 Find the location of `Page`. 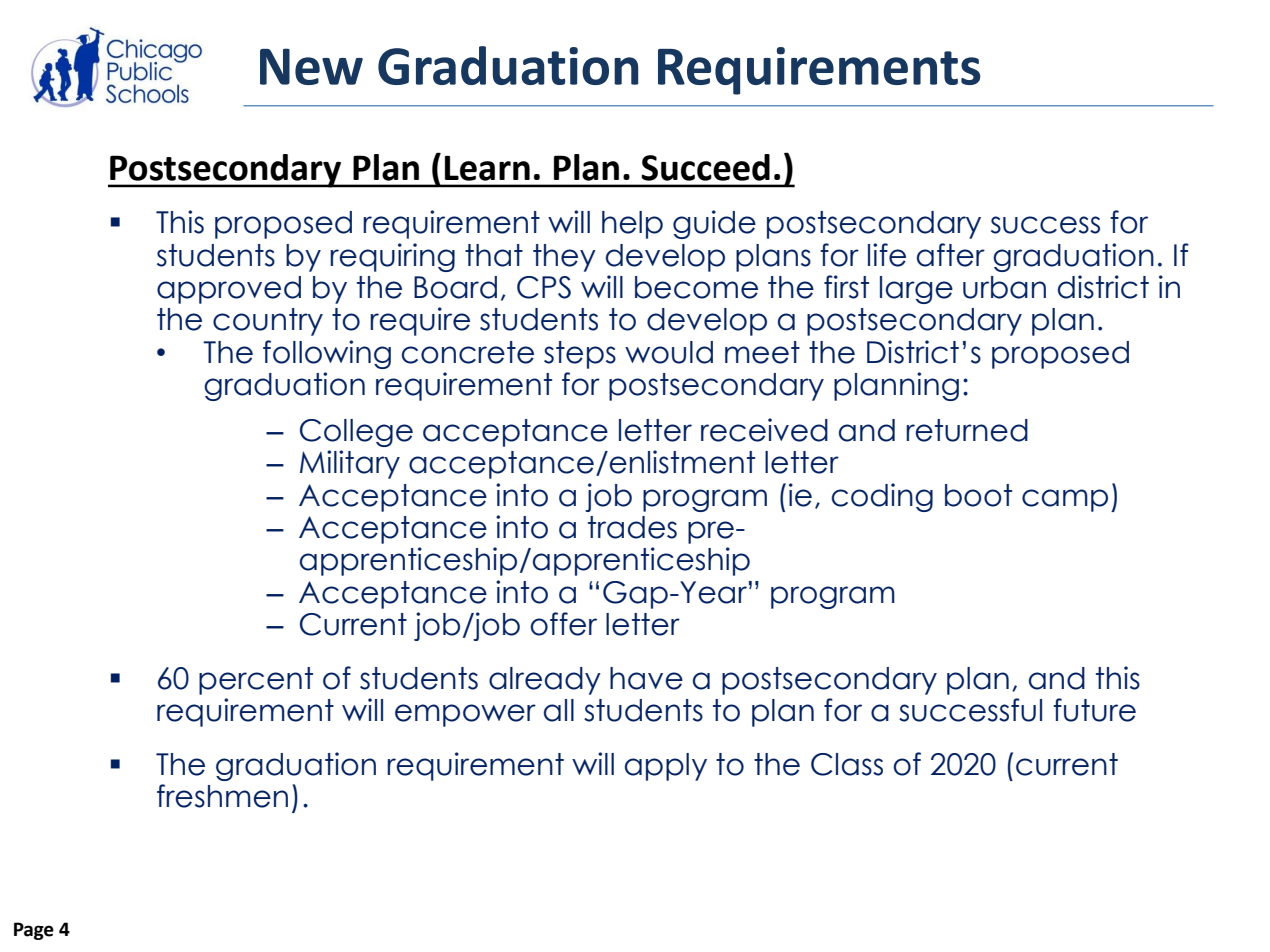

Page is located at coordinates (34, 931).
